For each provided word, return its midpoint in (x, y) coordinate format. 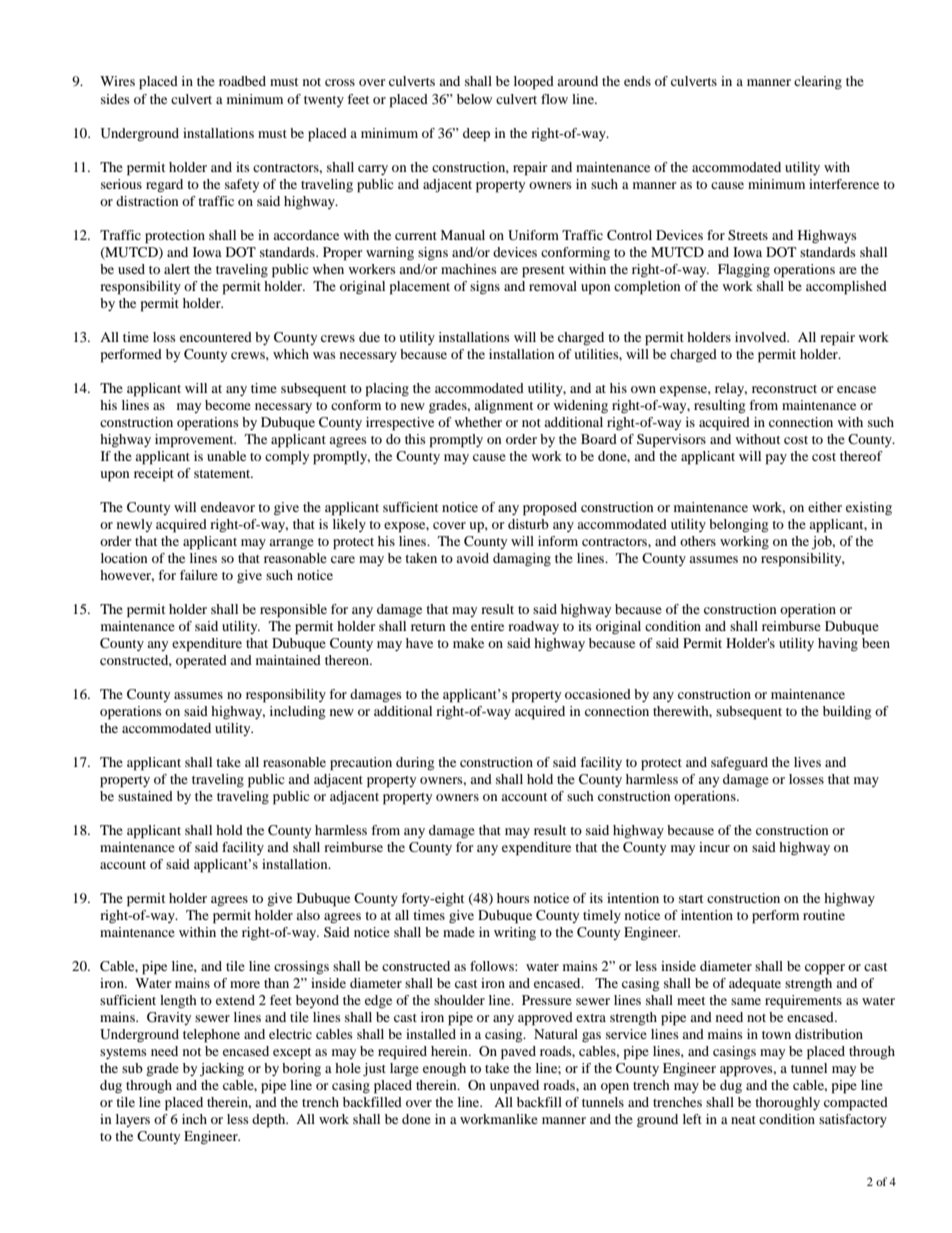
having (838, 645)
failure (199, 575)
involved (762, 337)
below (474, 99)
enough (444, 1070)
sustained (145, 796)
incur (714, 847)
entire (487, 626)
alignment (503, 406)
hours (513, 898)
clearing (818, 83)
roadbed (242, 81)
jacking (222, 1070)
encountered (216, 337)
